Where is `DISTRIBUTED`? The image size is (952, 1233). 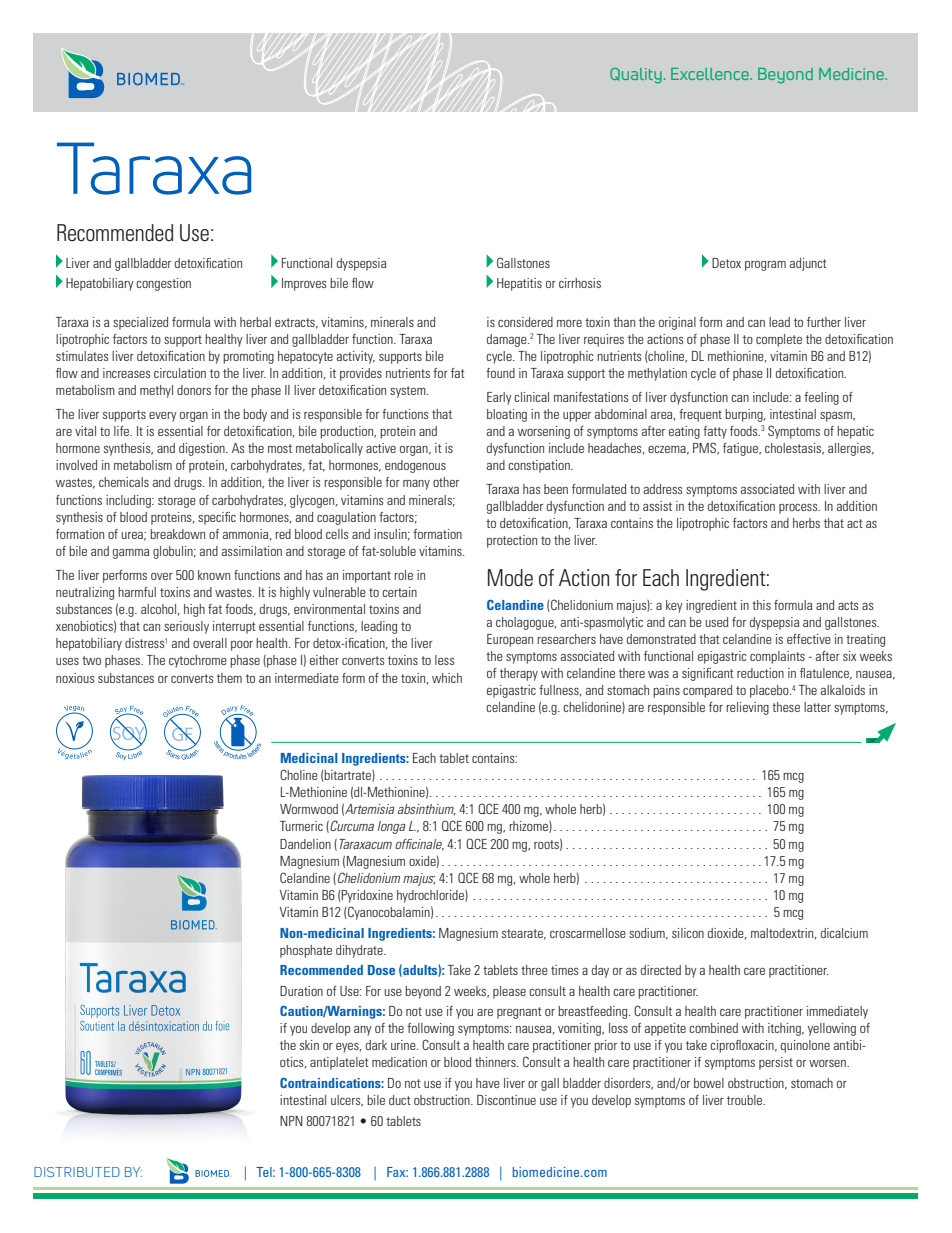 DISTRIBUTED is located at coordinates (77, 1172).
